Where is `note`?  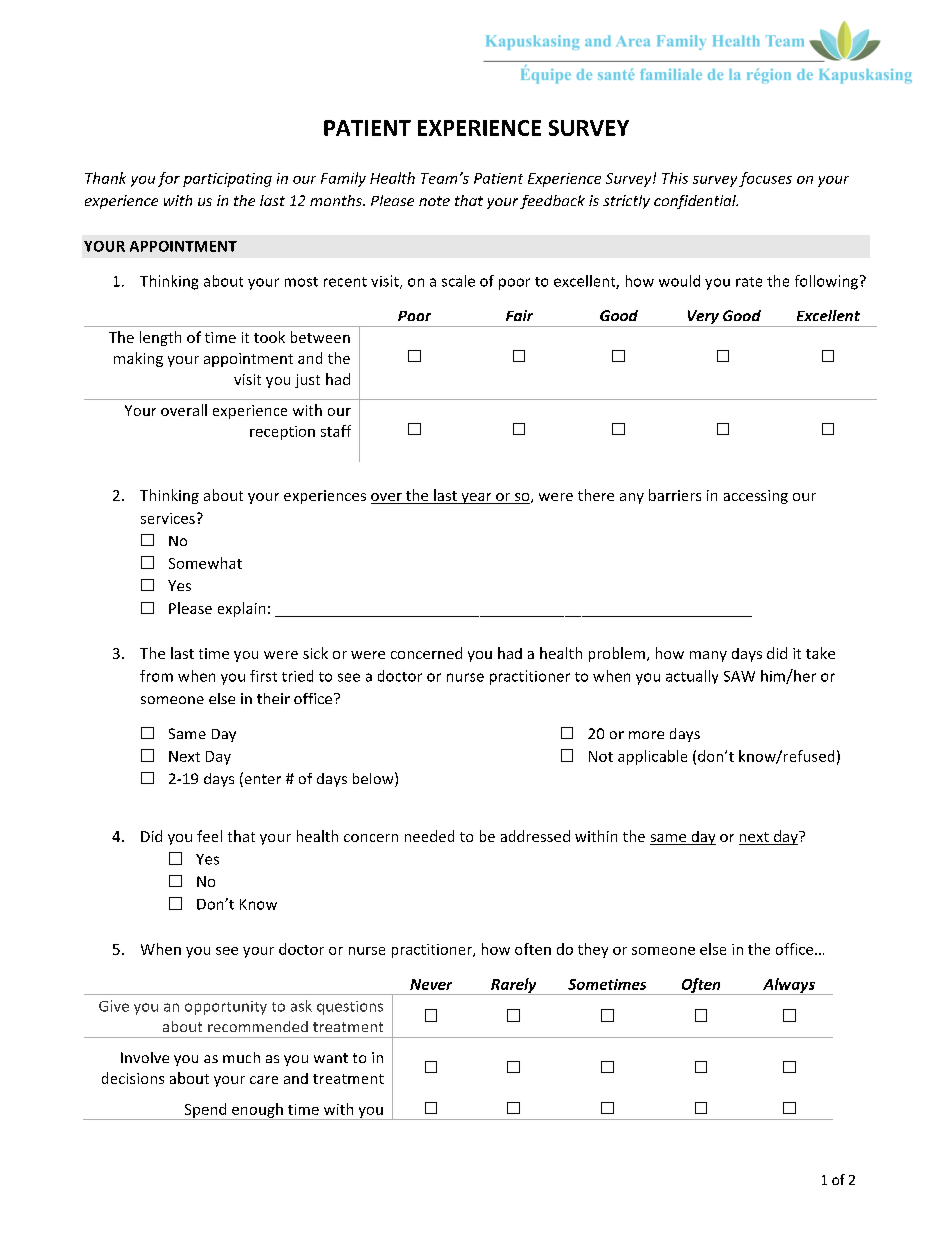
note is located at coordinates (434, 201).
